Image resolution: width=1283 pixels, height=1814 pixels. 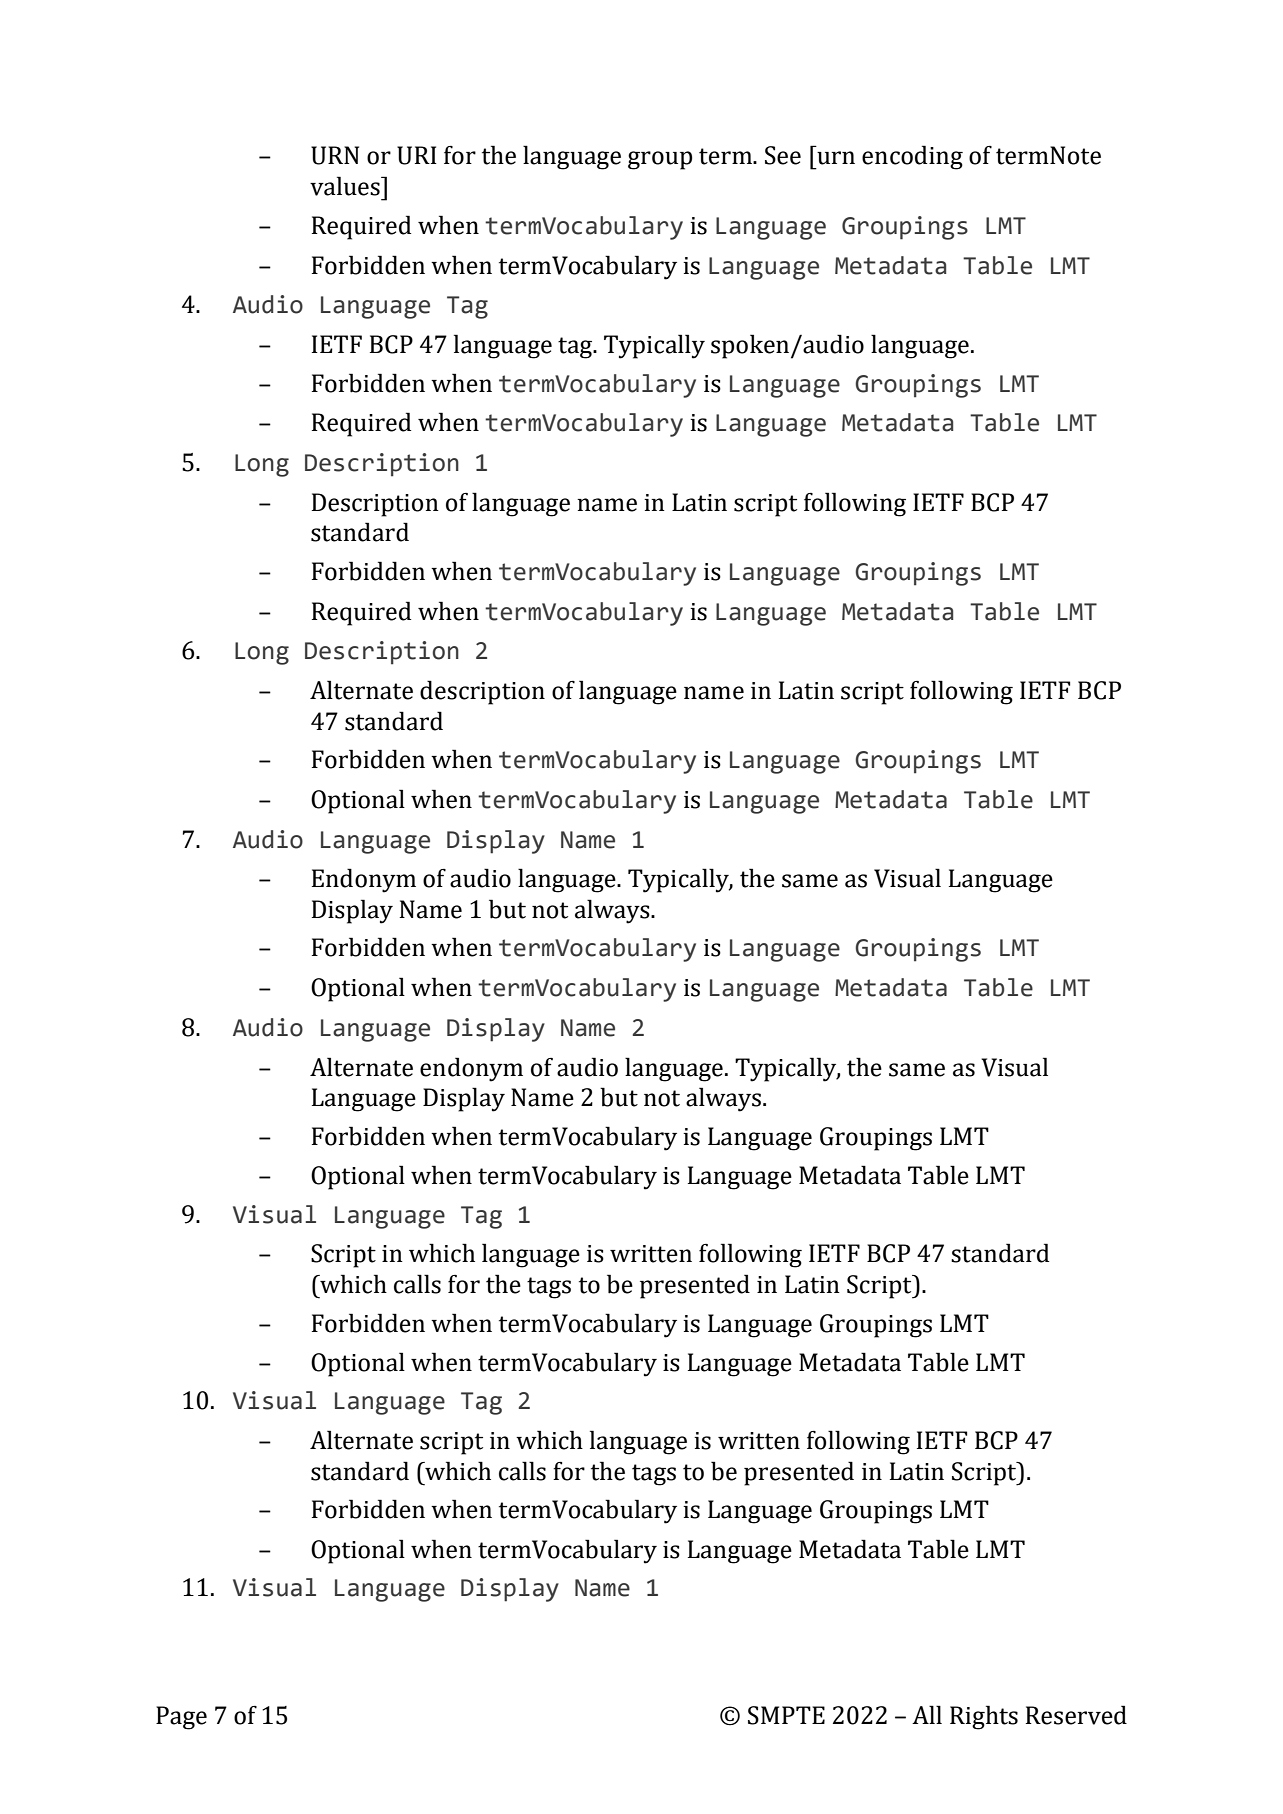 I want to click on Reserved, so click(x=1076, y=1715).
